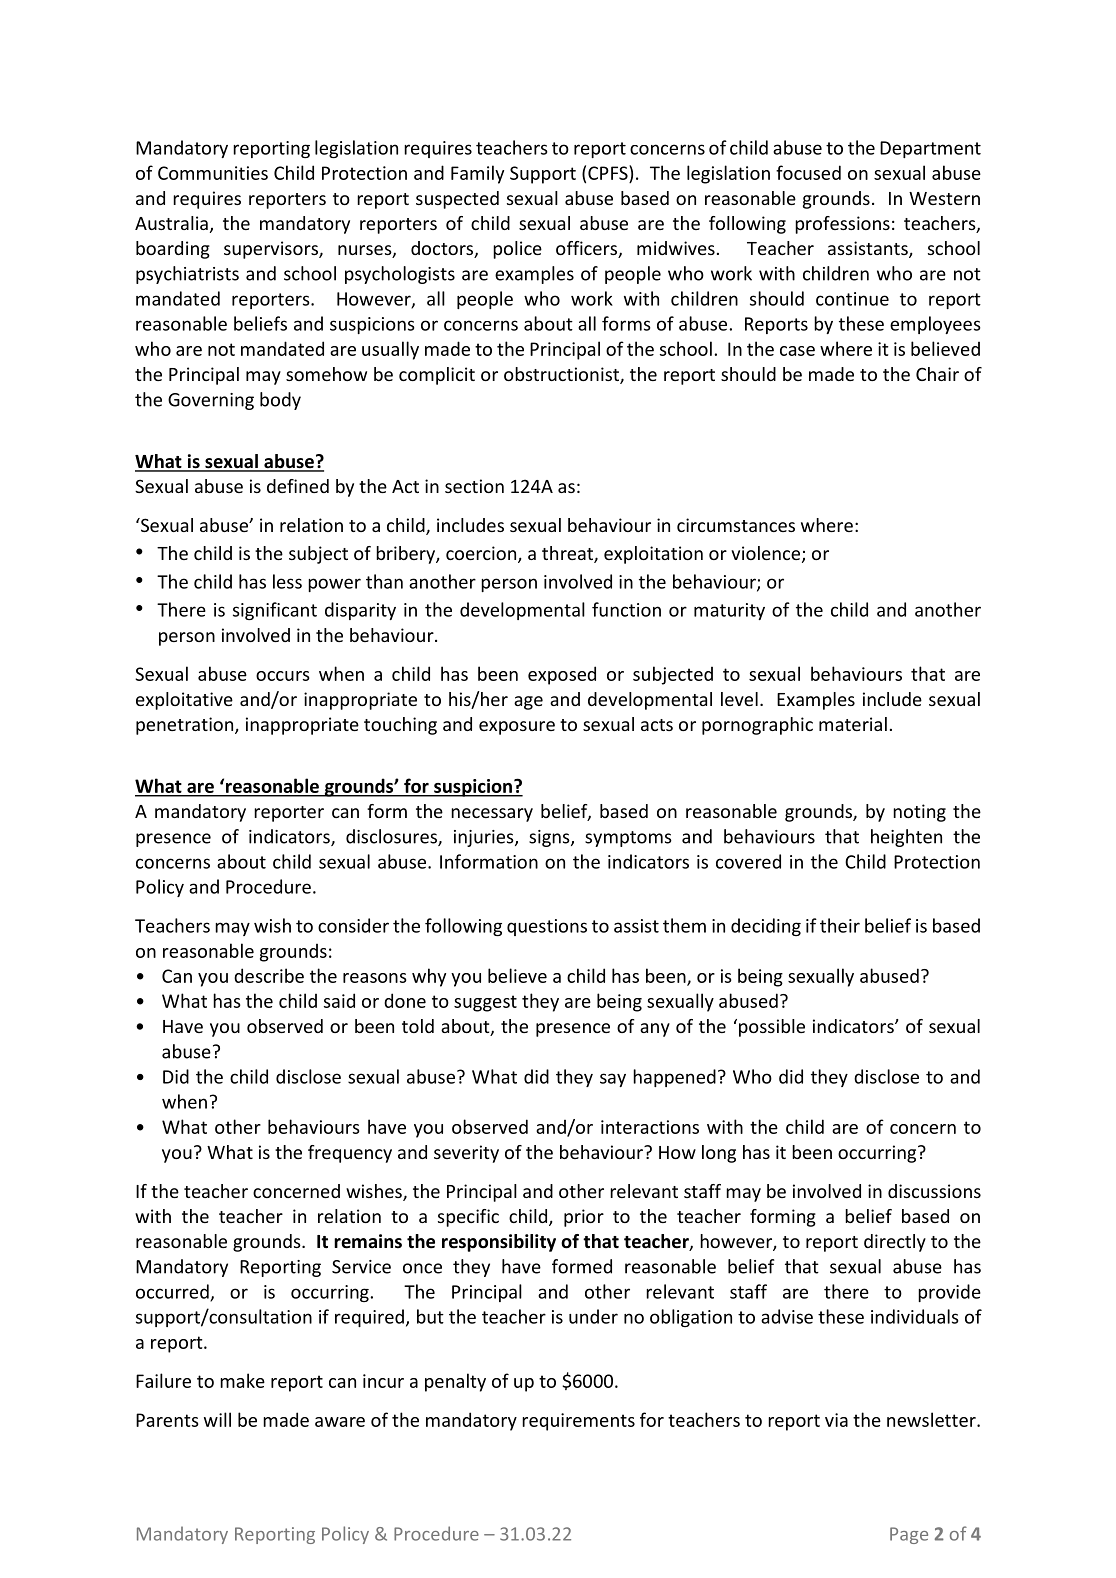  I want to click on professions, so click(842, 225).
